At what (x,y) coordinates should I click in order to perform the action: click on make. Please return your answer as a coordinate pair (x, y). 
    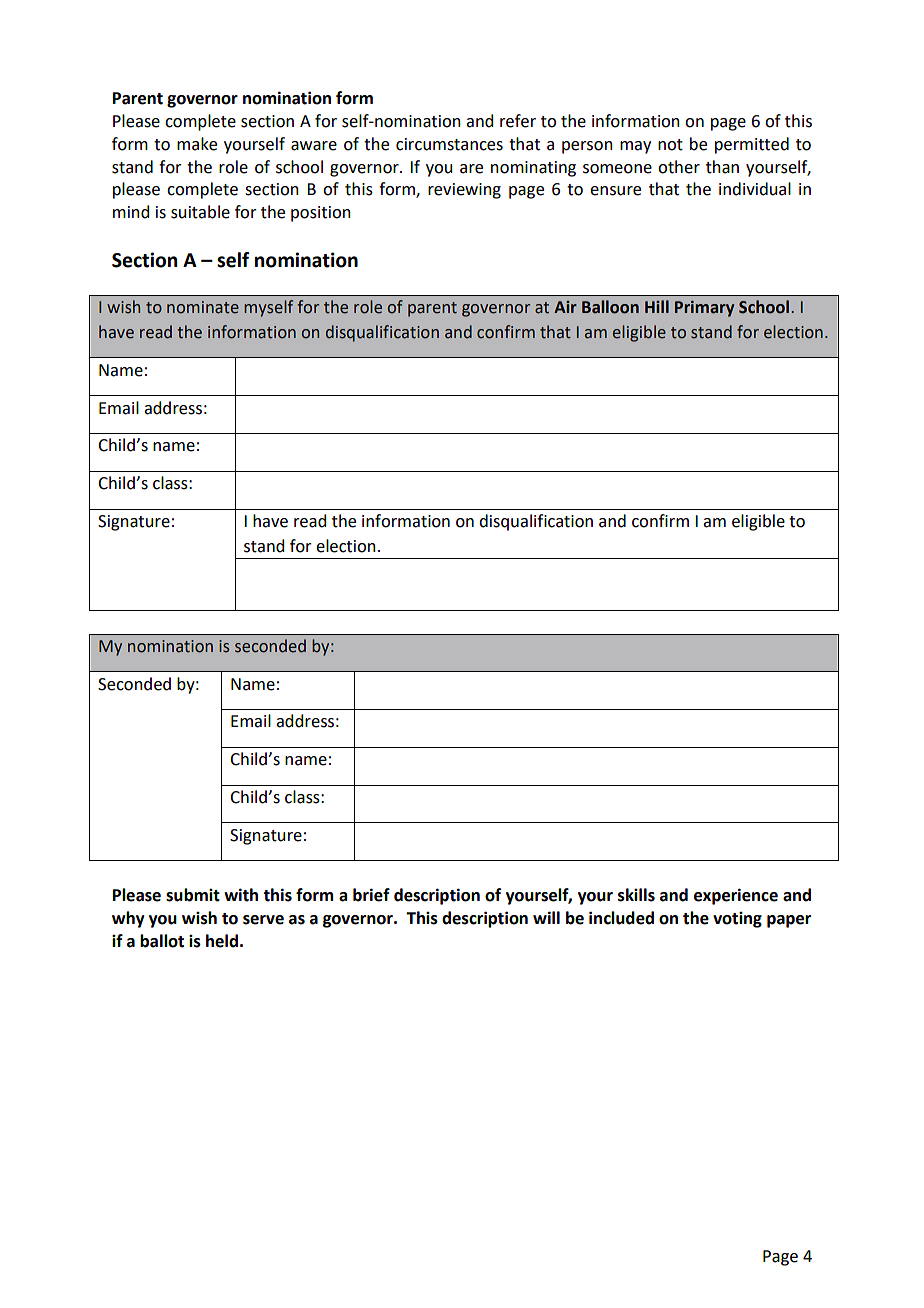
    Looking at the image, I should click on (197, 144).
